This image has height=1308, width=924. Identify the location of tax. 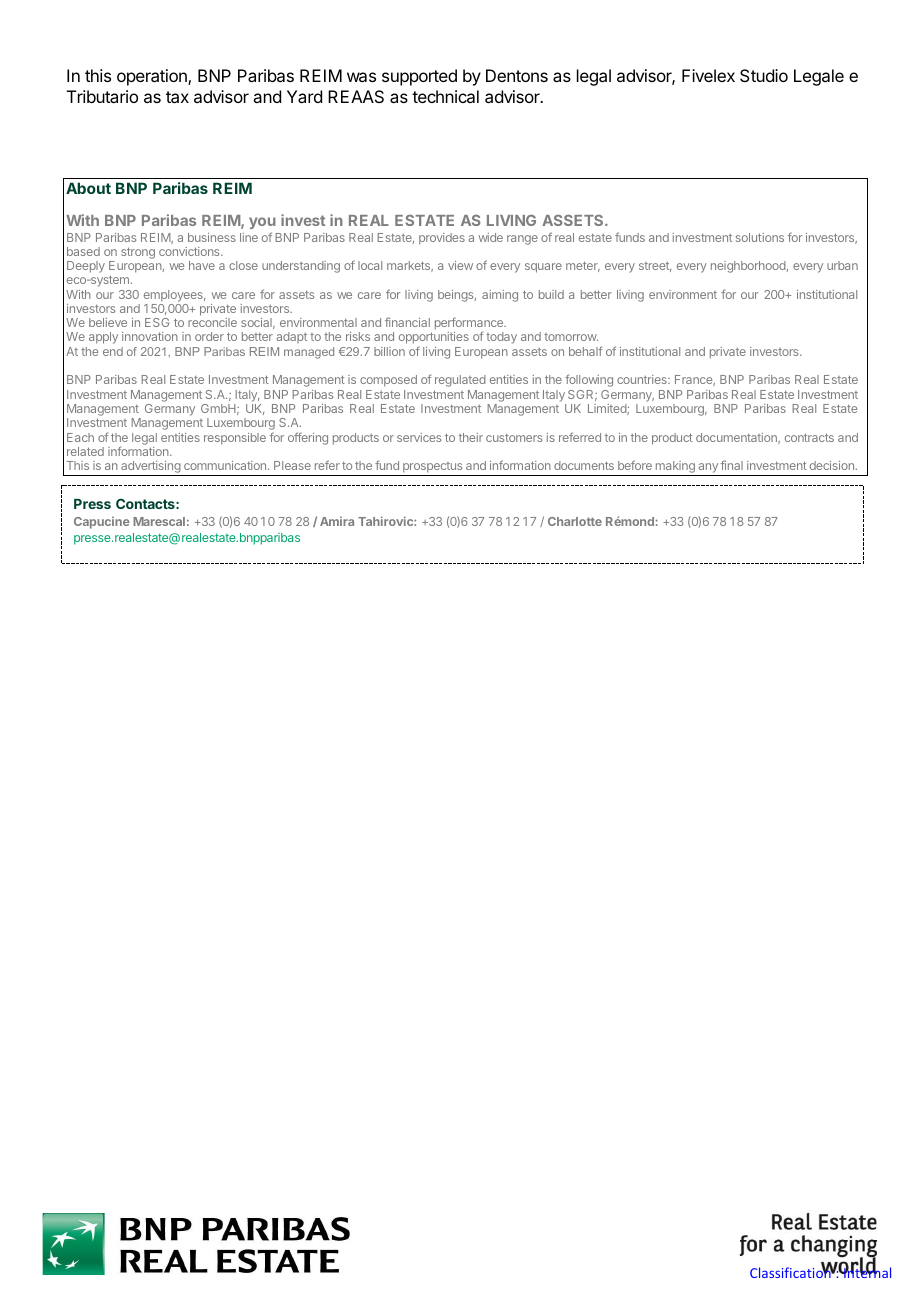
(177, 97).
